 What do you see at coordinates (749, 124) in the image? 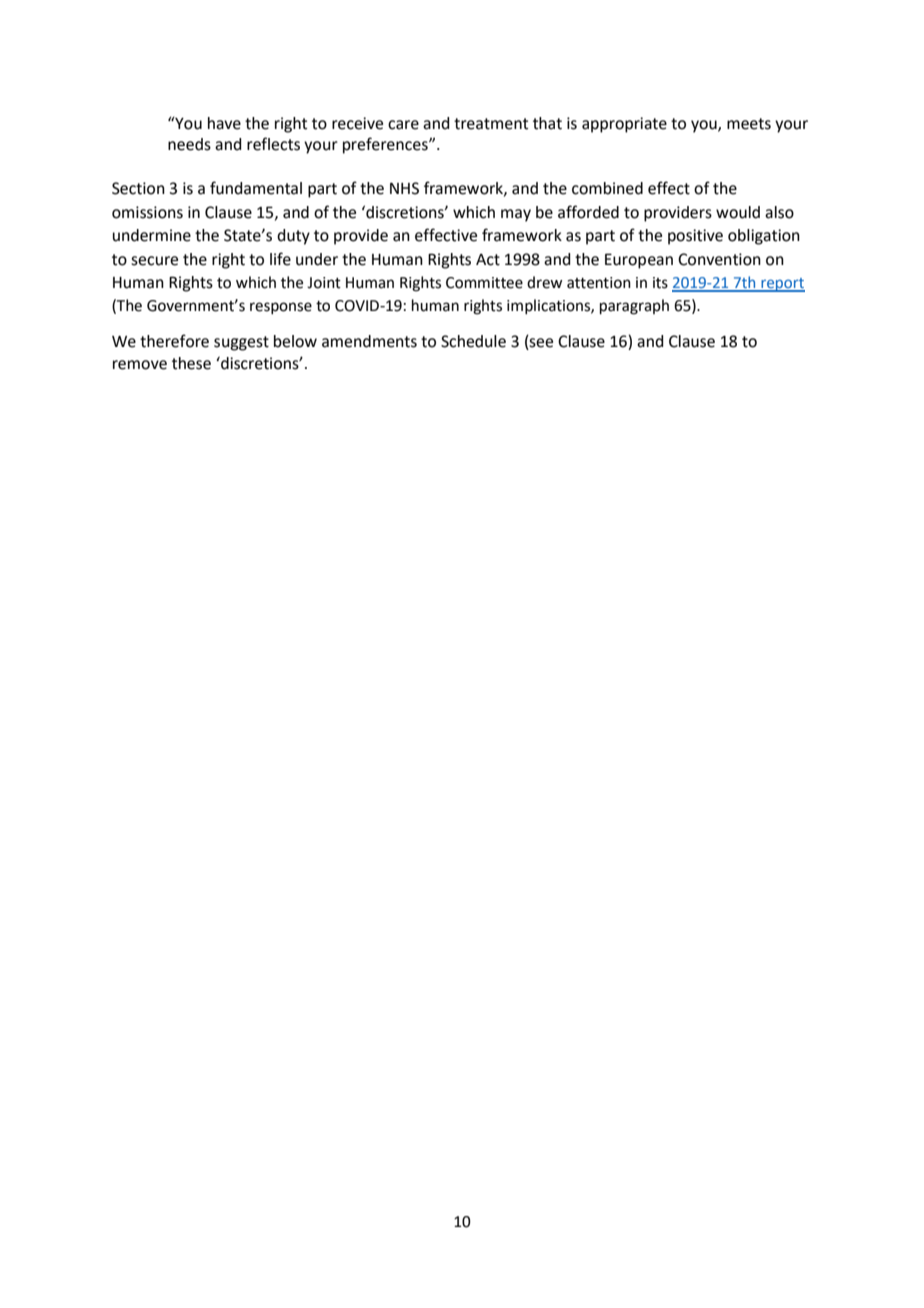
I see `meets` at bounding box center [749, 124].
